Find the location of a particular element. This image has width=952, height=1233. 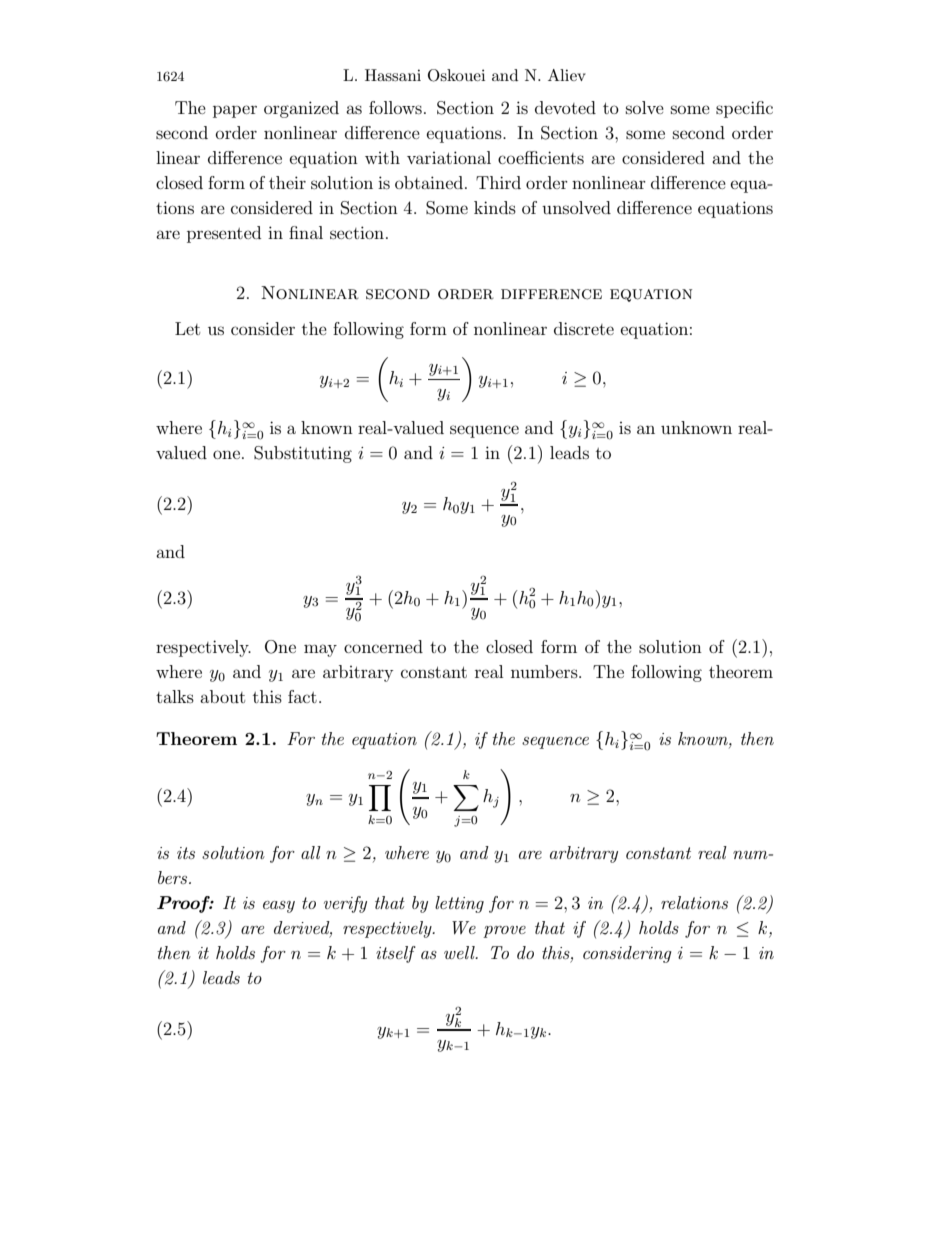

presented is located at coordinates (224, 234).
